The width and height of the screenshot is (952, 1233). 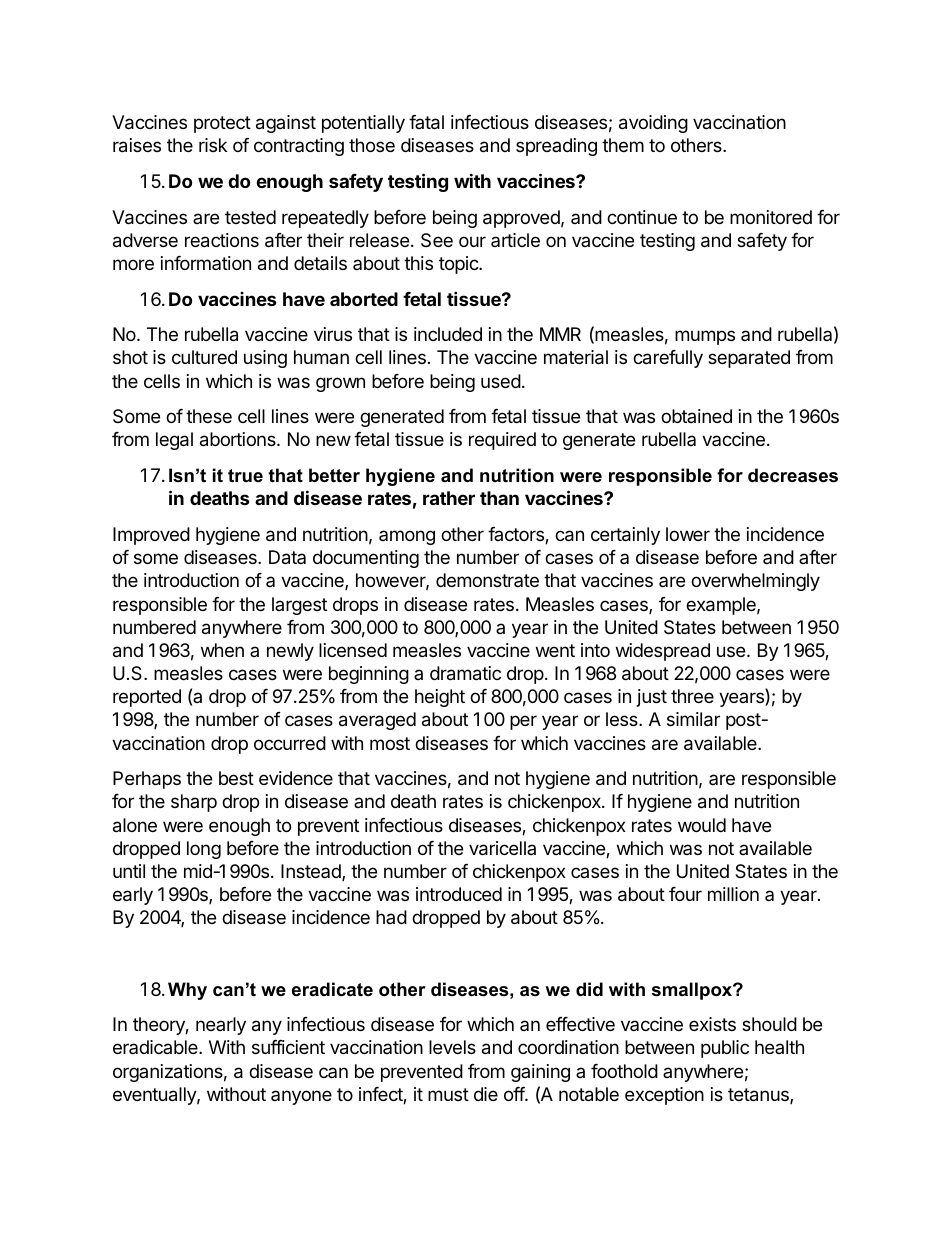 What do you see at coordinates (288, 1047) in the screenshot?
I see `sufficient` at bounding box center [288, 1047].
